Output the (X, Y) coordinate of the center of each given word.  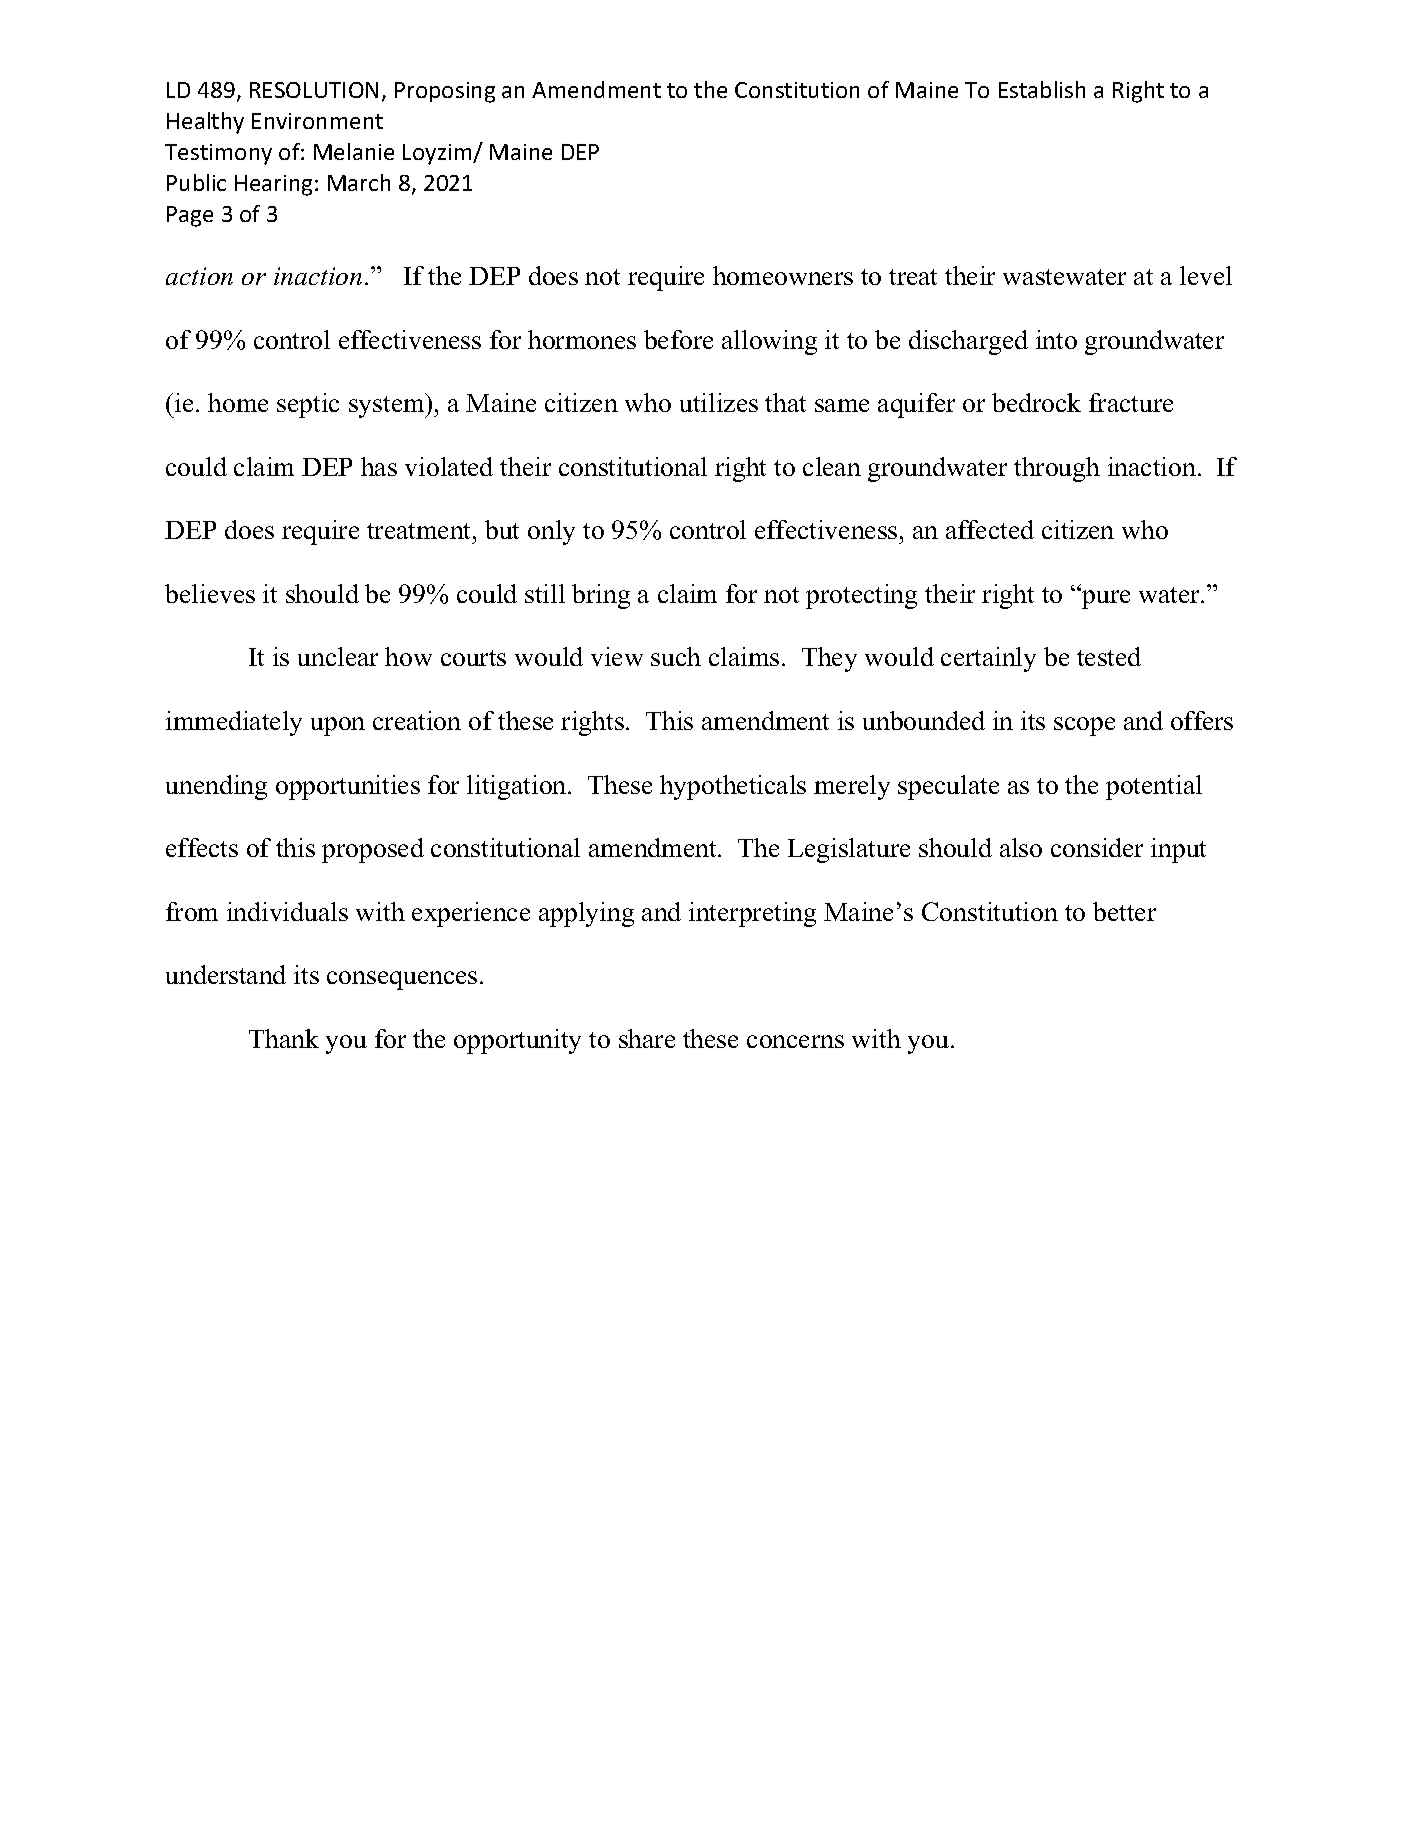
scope (1084, 726)
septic (308, 405)
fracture (1131, 402)
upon (338, 726)
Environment (317, 121)
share (647, 1038)
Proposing (445, 92)
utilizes (719, 402)
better (1124, 911)
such (676, 656)
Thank (284, 1038)
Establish (1042, 89)
